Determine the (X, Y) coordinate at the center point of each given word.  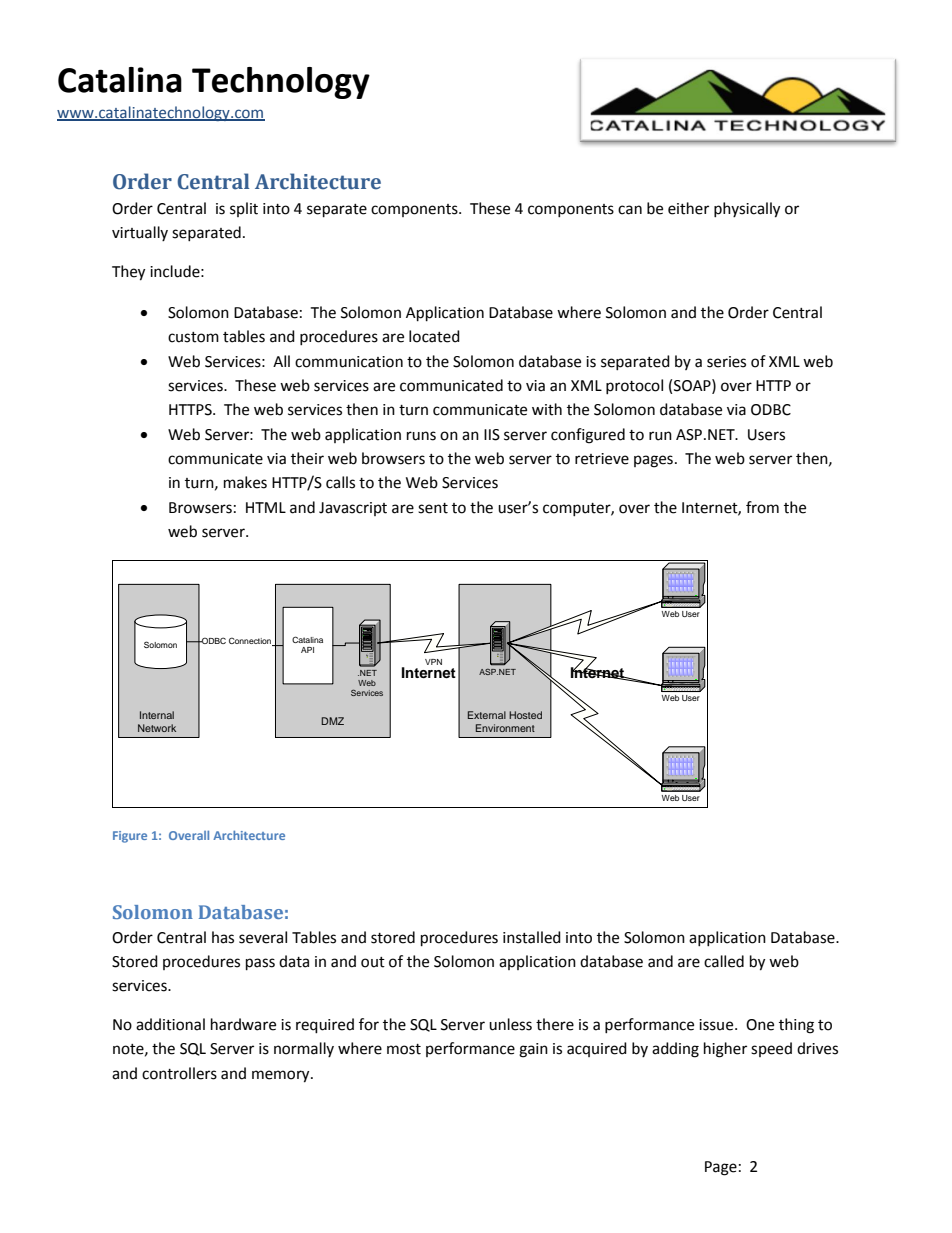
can (630, 210)
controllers (179, 1073)
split (244, 209)
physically (747, 210)
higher (725, 1050)
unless (510, 1024)
